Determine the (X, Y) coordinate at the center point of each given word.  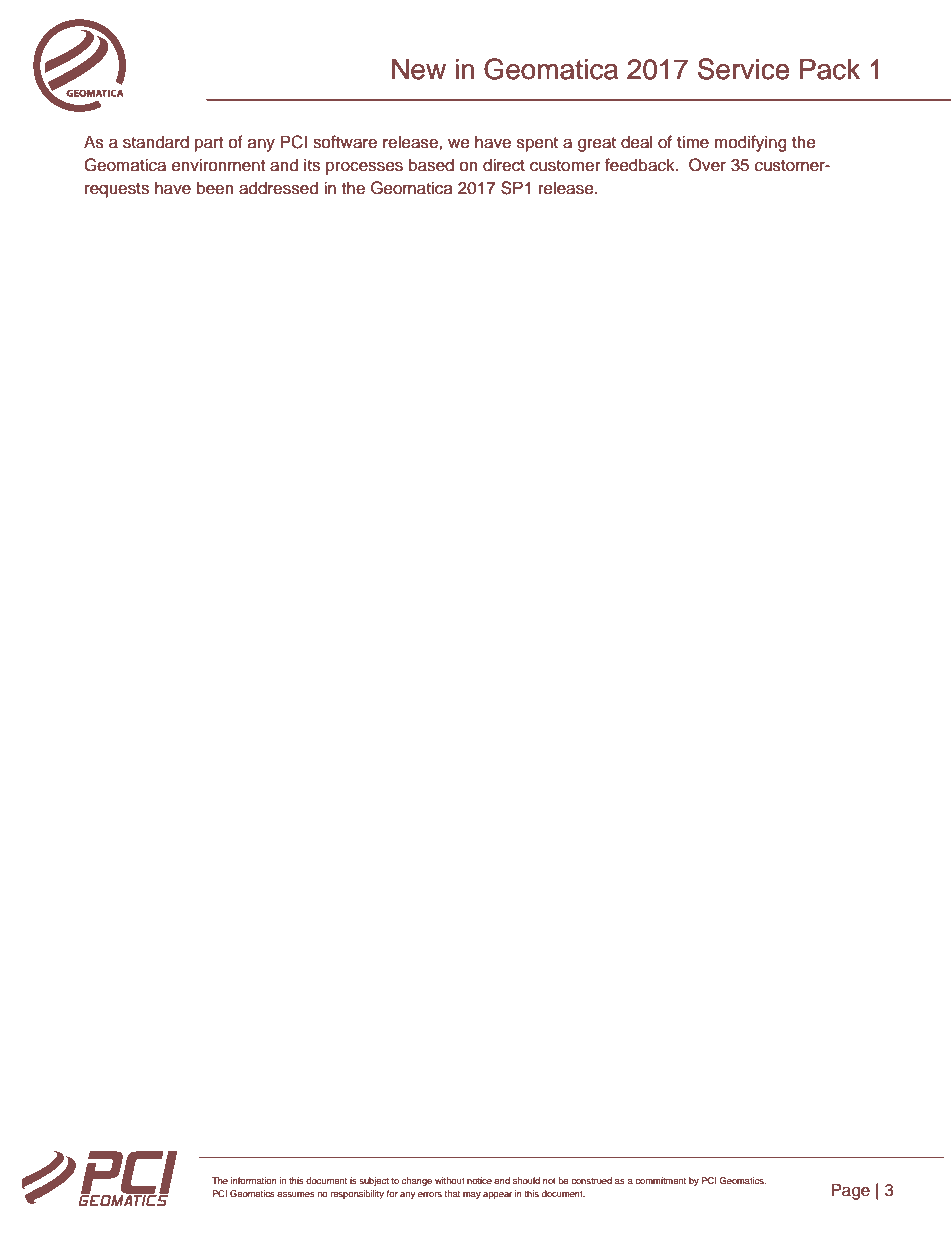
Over (707, 165)
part (209, 144)
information (254, 1180)
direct (504, 165)
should (526, 1180)
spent (537, 144)
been (215, 188)
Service (744, 69)
